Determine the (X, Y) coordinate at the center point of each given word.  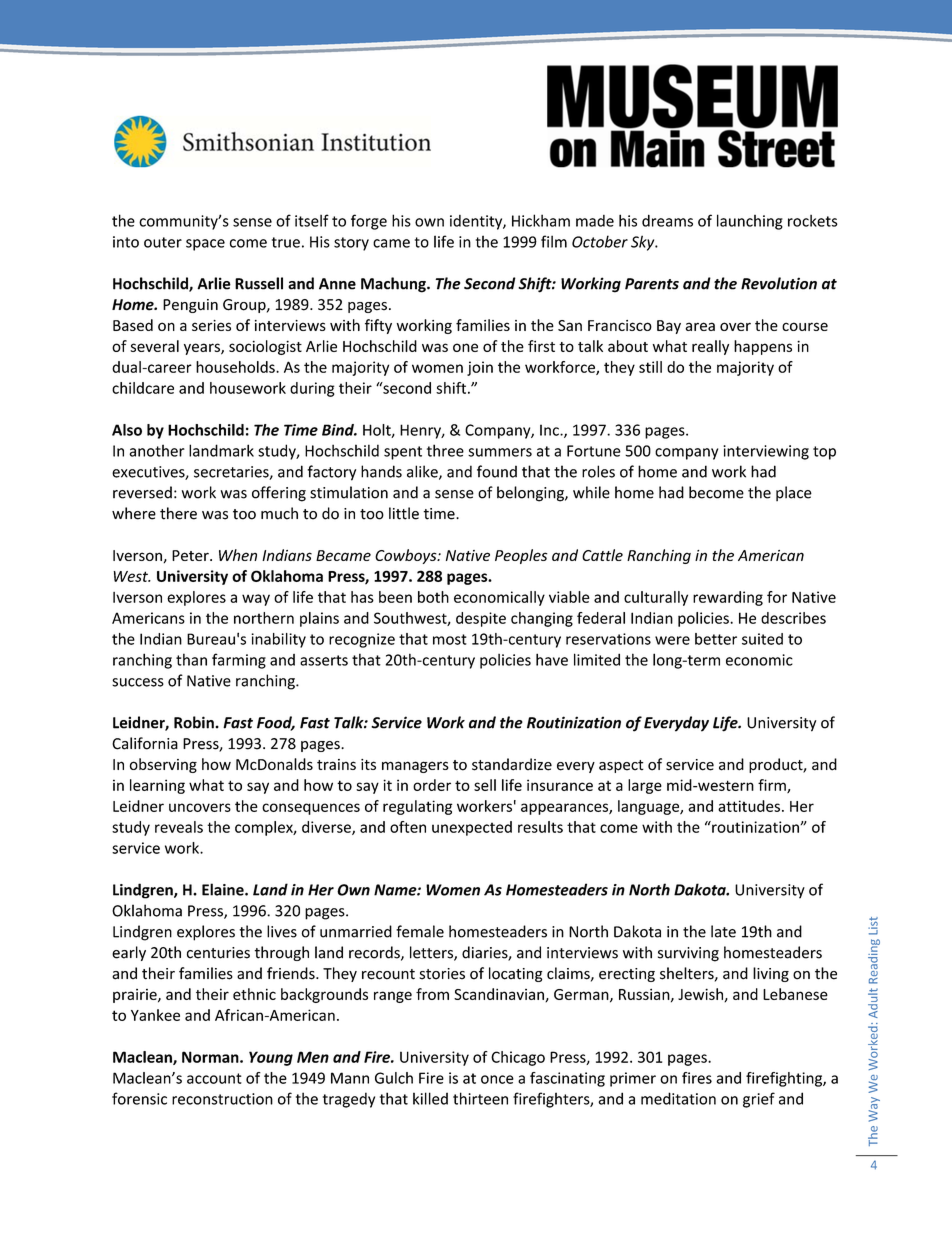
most (450, 639)
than (191, 659)
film (554, 241)
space (205, 245)
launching (750, 222)
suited (762, 639)
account (214, 1078)
